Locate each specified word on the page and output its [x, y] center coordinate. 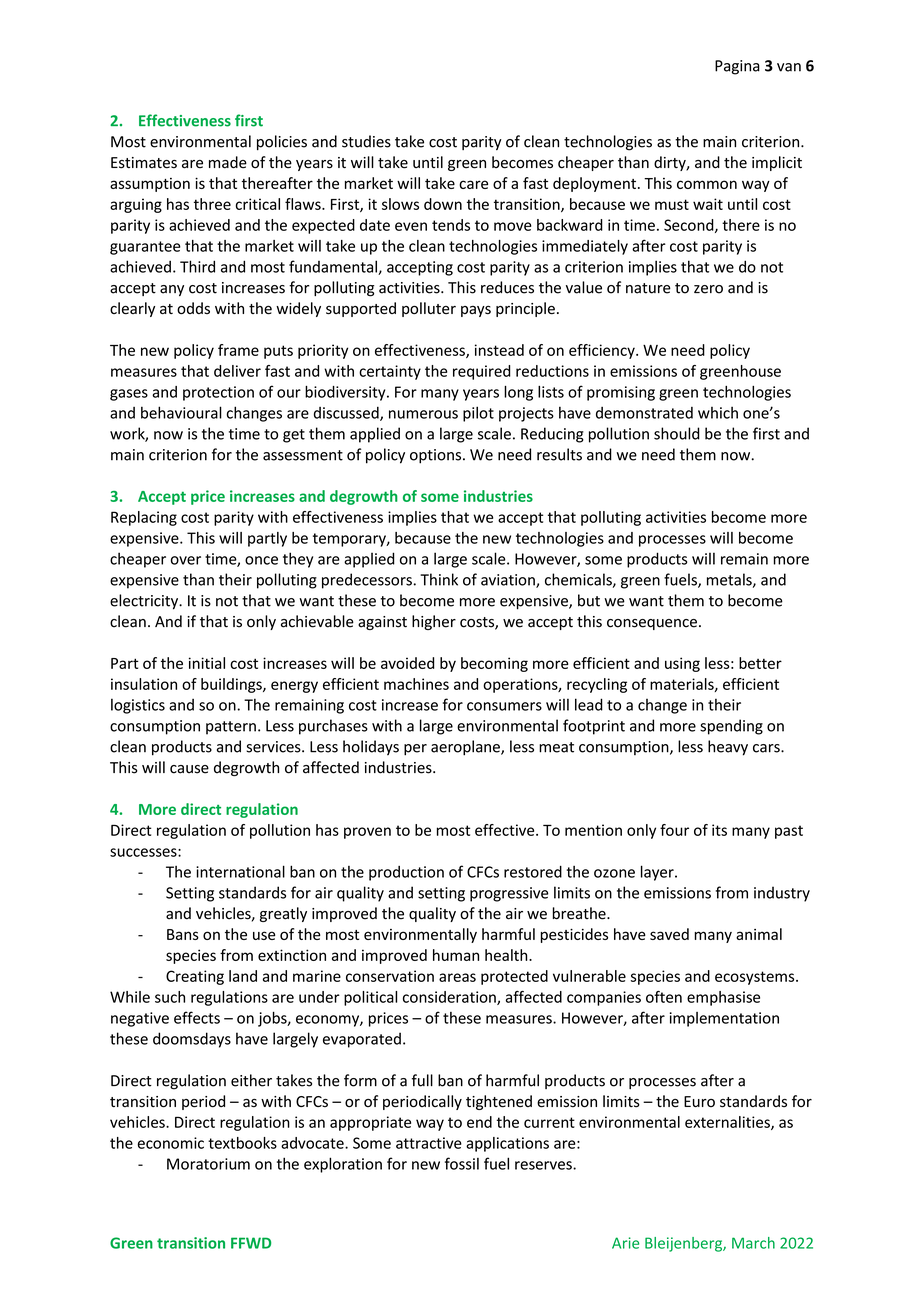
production [406, 873]
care [473, 184]
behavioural [181, 412]
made [228, 162]
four [674, 830]
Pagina [737, 67]
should [677, 433]
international [240, 871]
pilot [478, 414]
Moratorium [208, 1164]
